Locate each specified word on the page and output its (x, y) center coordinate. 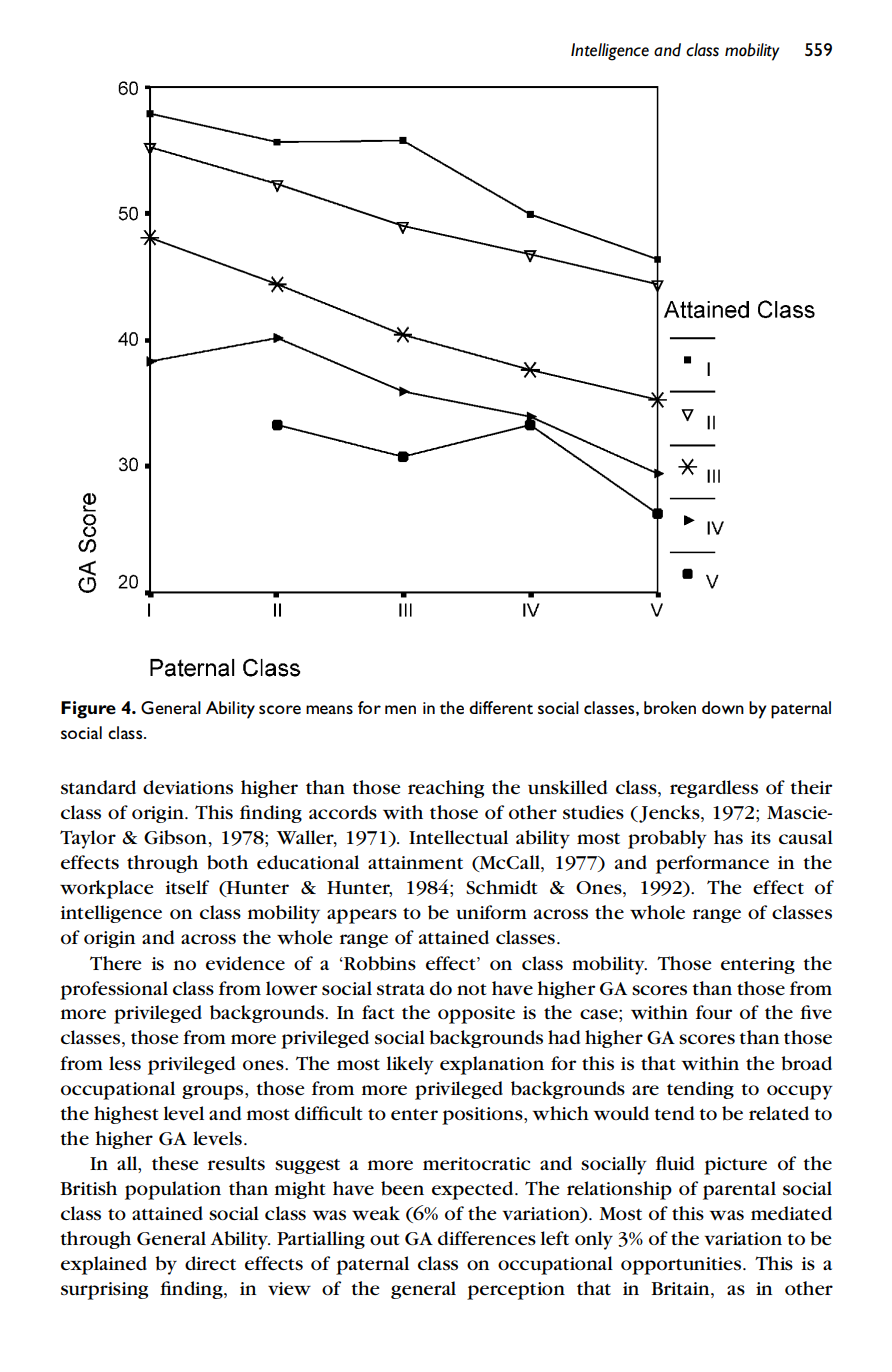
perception (516, 1291)
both (227, 862)
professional (114, 990)
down (723, 707)
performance (712, 864)
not (472, 989)
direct (210, 1263)
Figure (88, 710)
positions (483, 1116)
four (714, 1012)
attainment (415, 862)
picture (735, 1166)
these (175, 1163)
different (501, 707)
